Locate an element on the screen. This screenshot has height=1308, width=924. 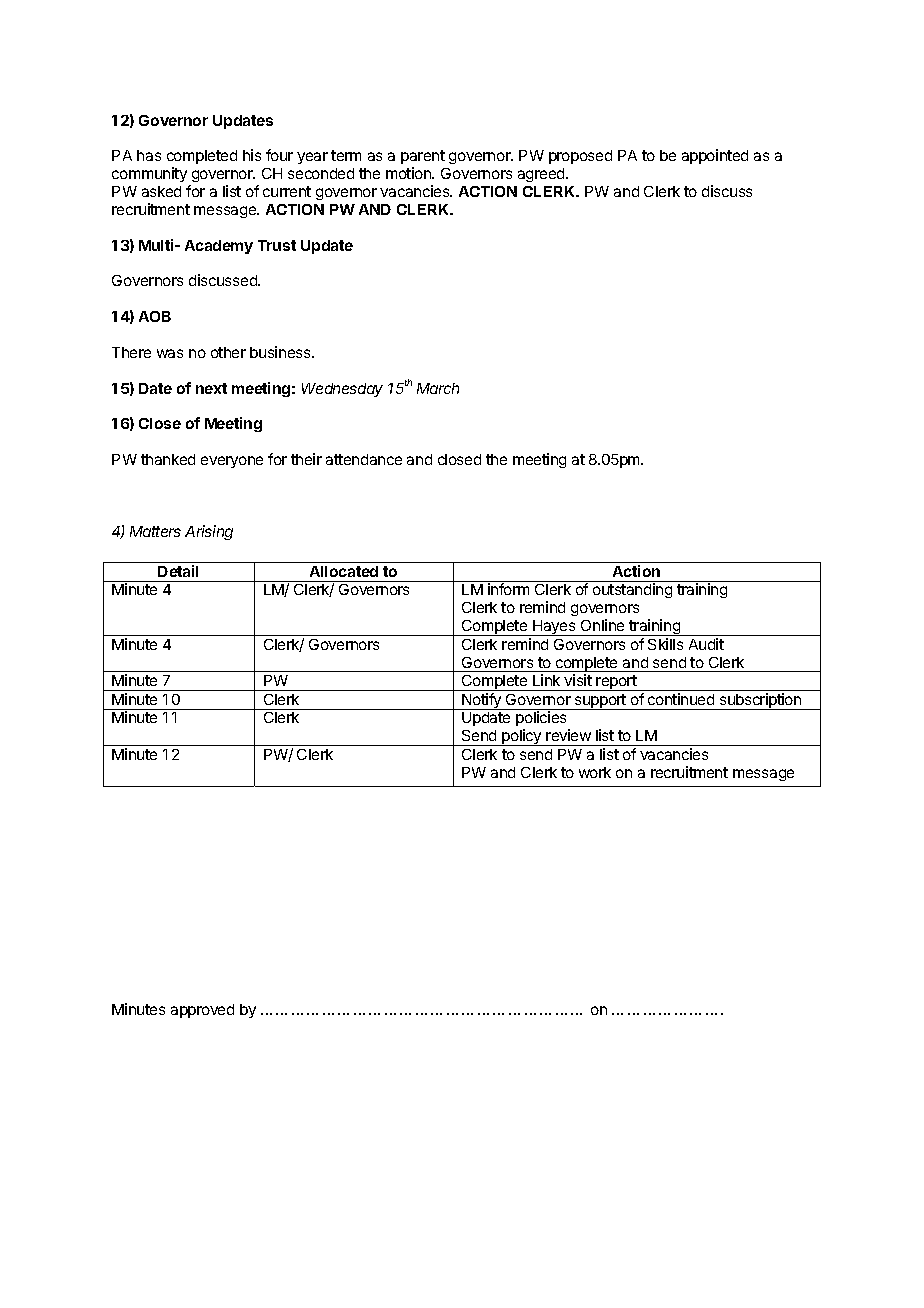
subscription is located at coordinates (760, 701).
